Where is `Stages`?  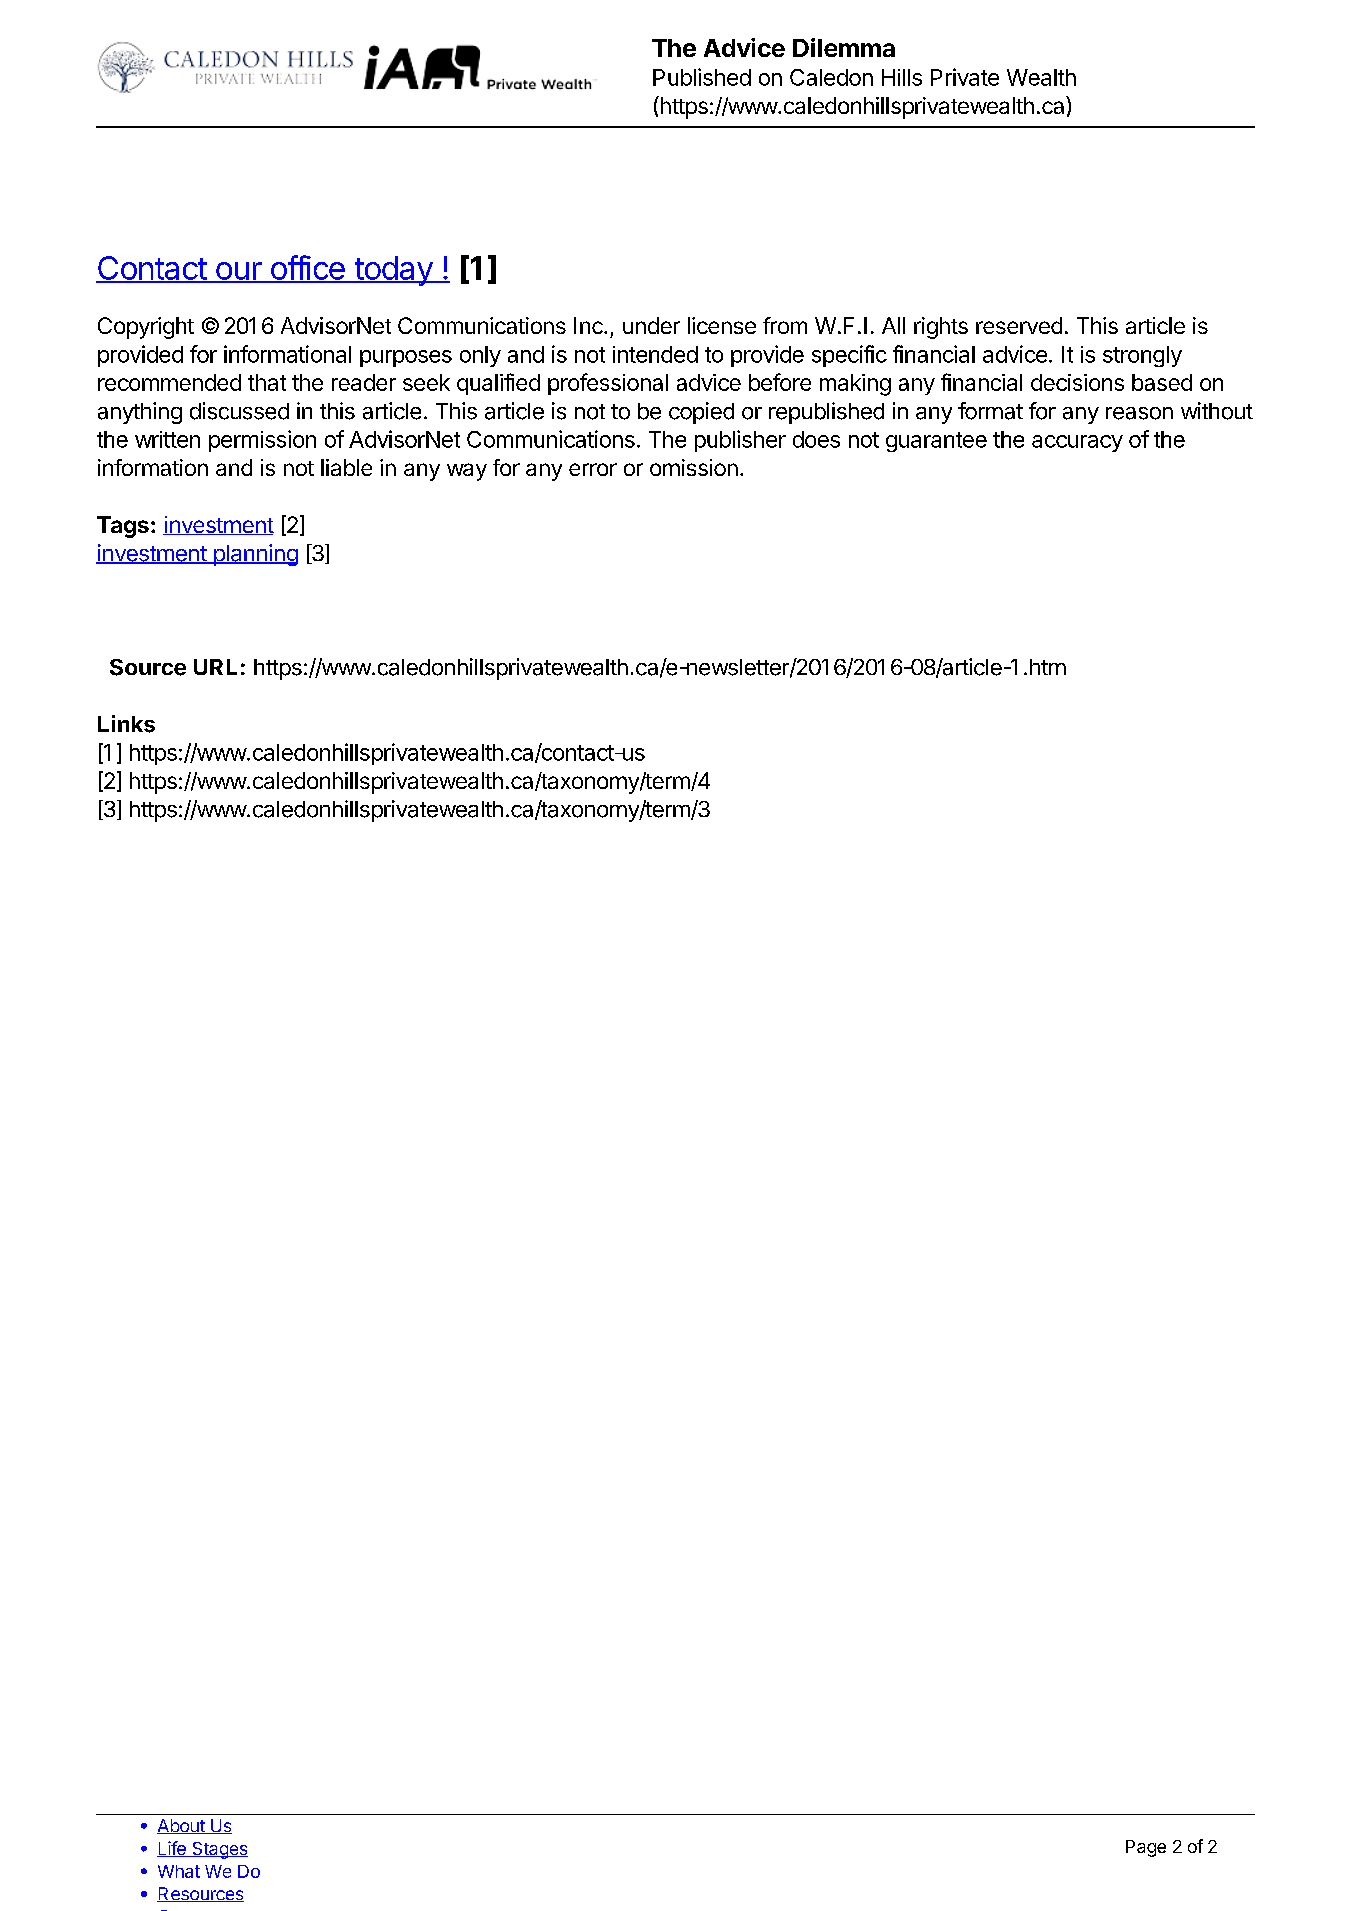 Stages is located at coordinates (219, 1850).
